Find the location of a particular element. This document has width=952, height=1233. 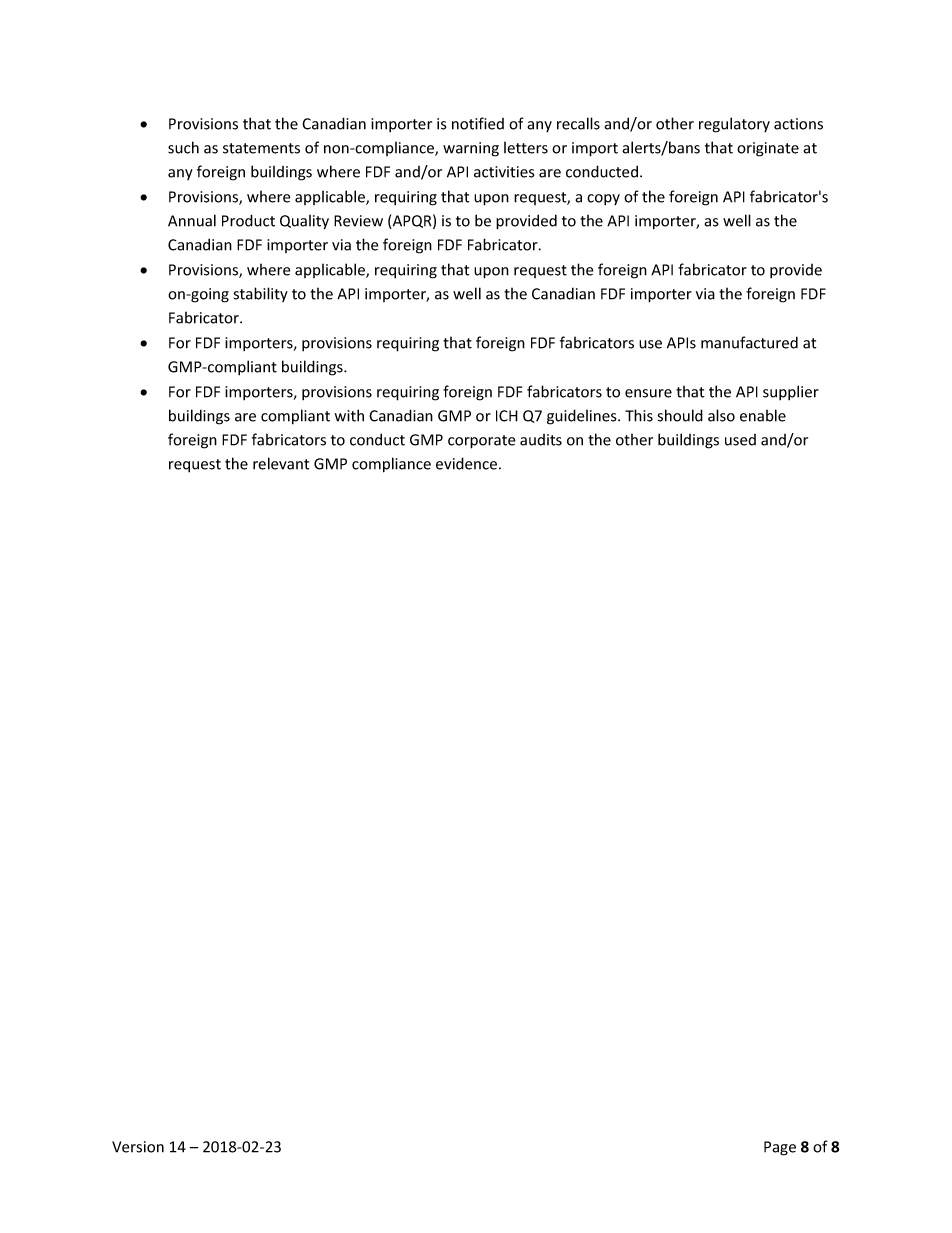

used is located at coordinates (740, 440).
